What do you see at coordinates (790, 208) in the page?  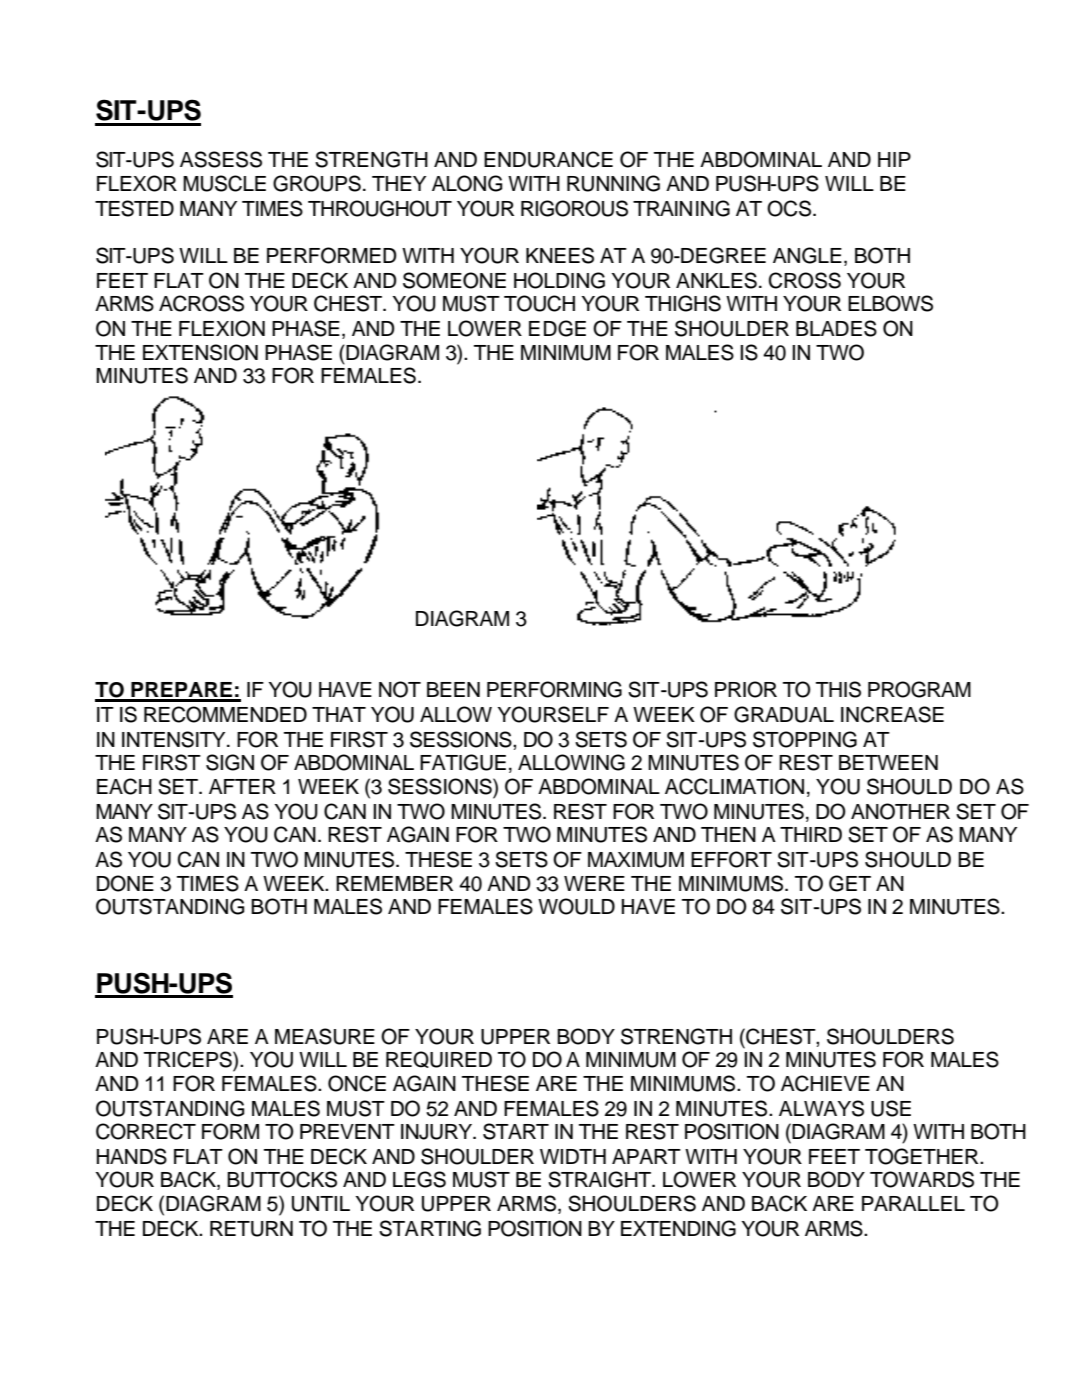 I see `OCS` at bounding box center [790, 208].
